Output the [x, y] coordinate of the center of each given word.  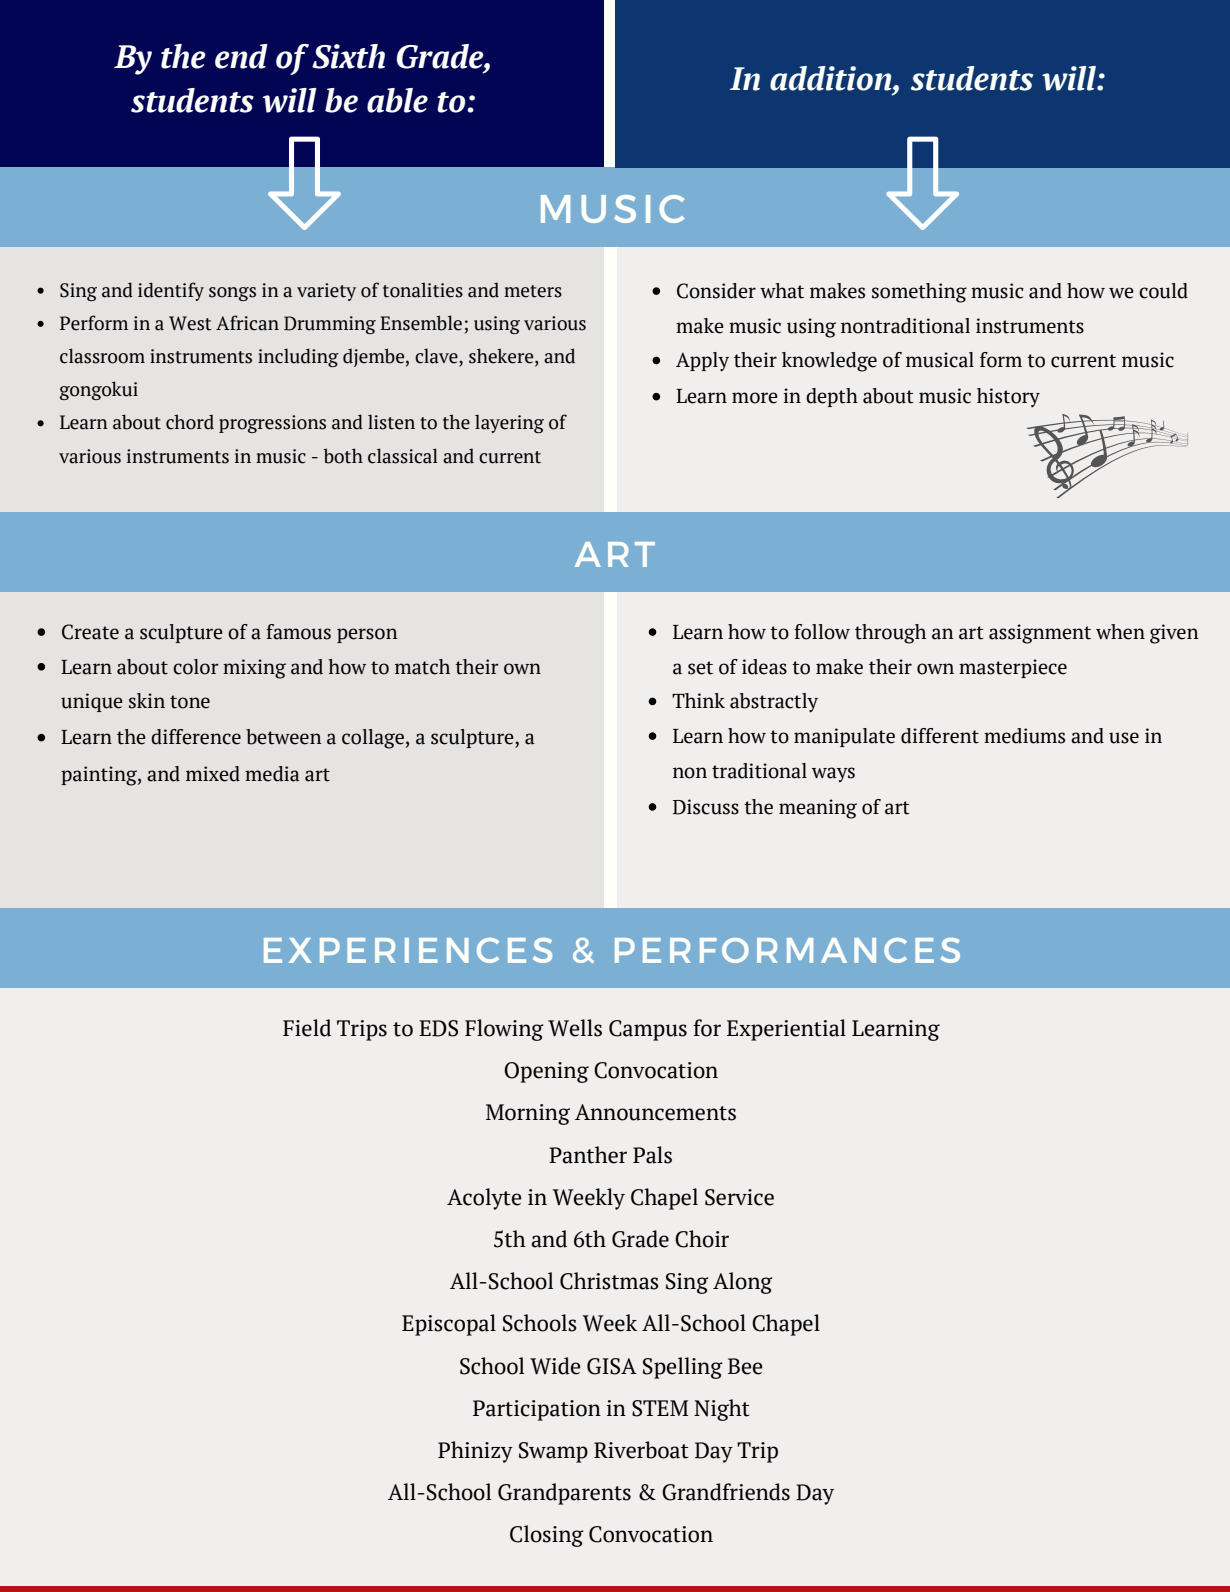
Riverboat [641, 1450]
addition [832, 78]
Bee [745, 1366]
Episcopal [449, 1325]
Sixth [348, 56]
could [1163, 291]
